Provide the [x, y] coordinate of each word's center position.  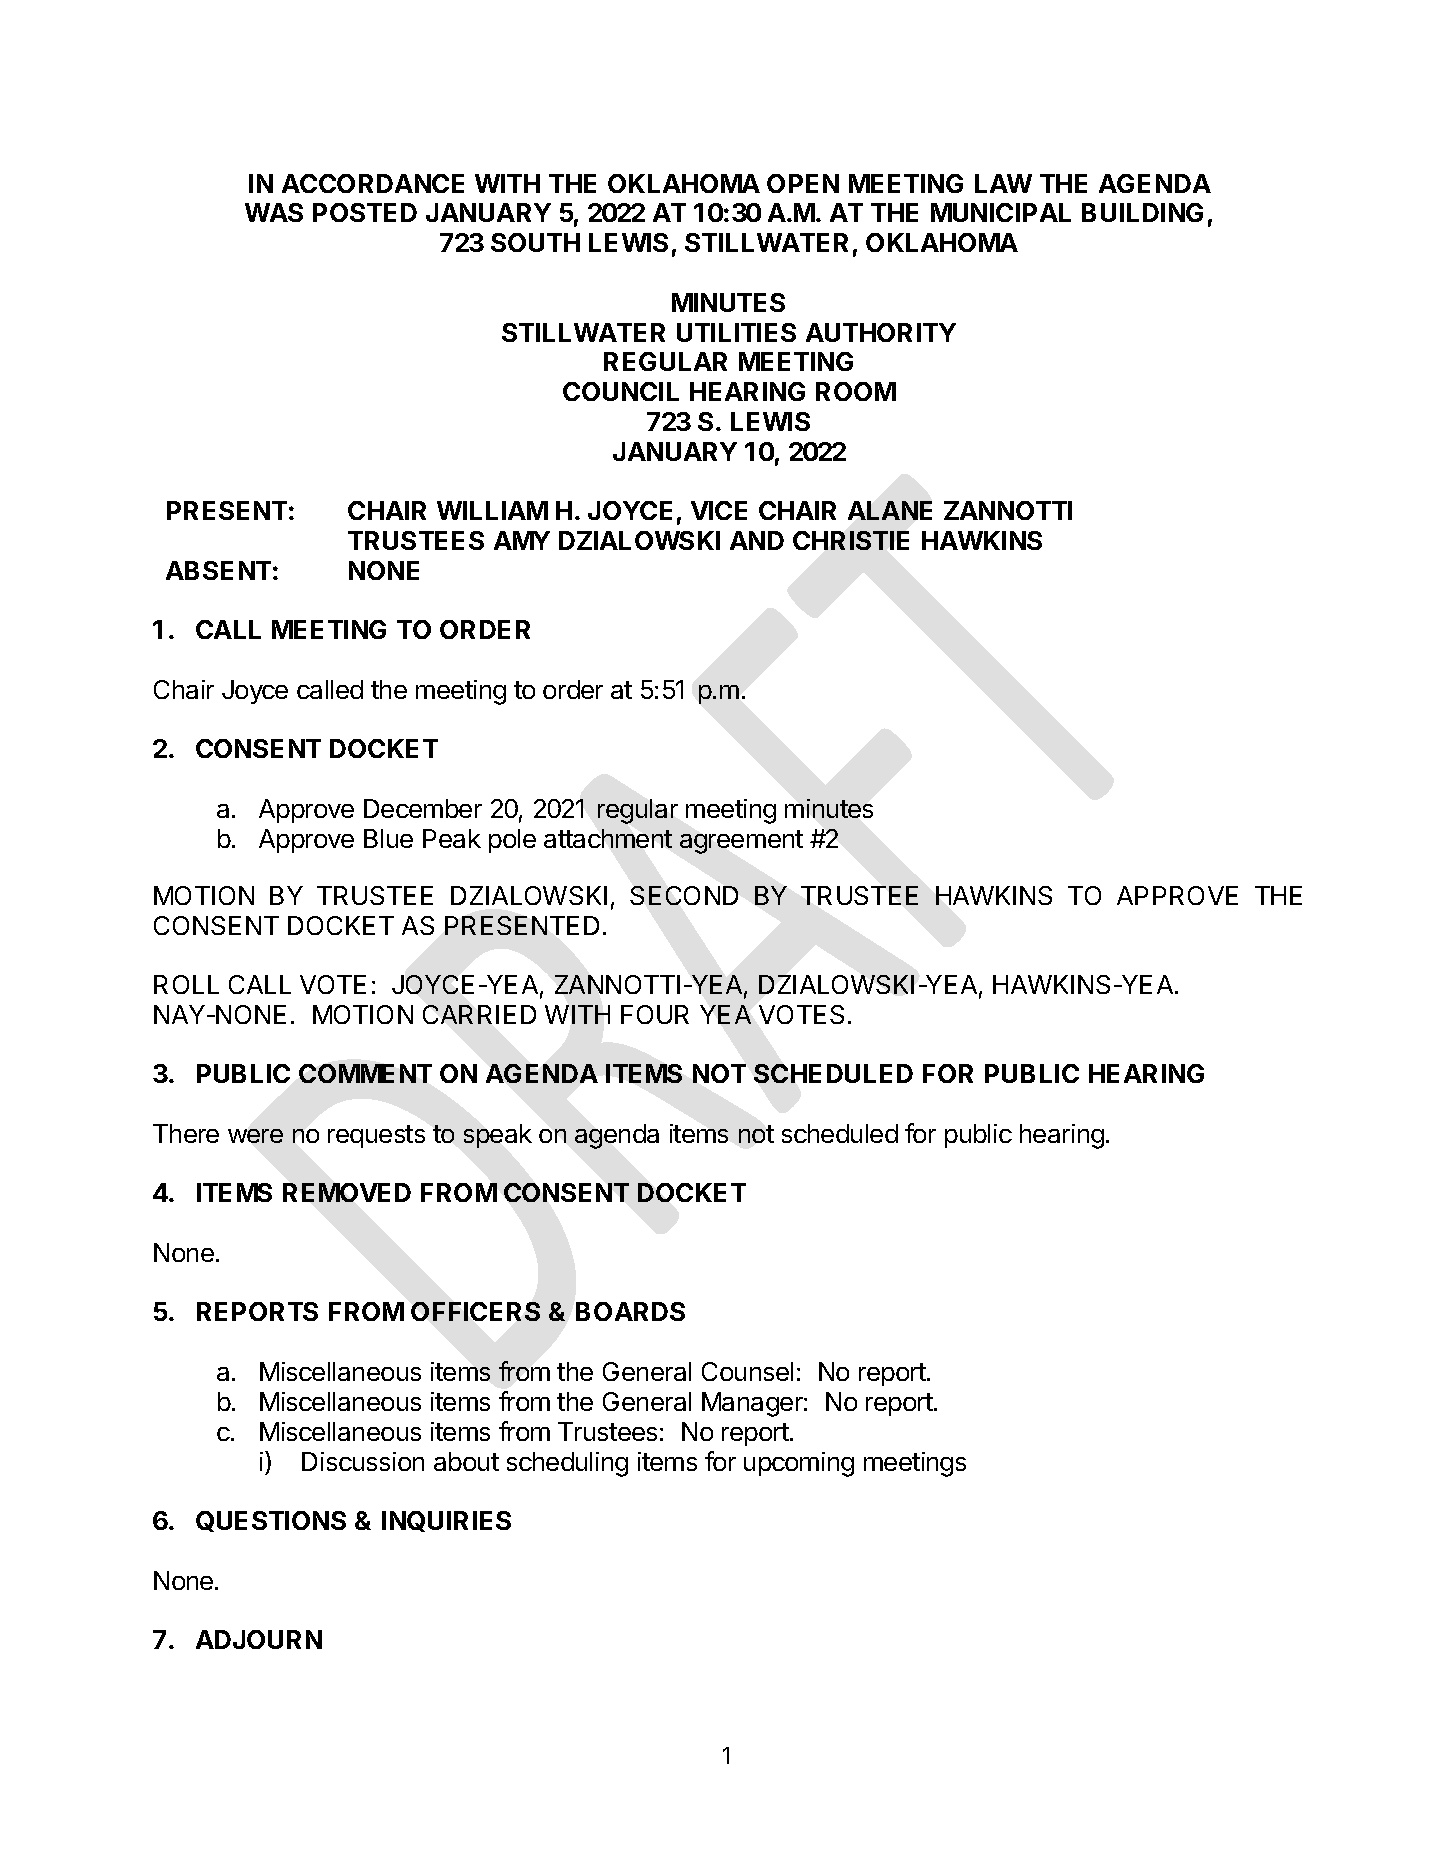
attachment [608, 838]
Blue [388, 838]
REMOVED [347, 1192]
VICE [719, 510]
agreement [741, 842]
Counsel [747, 1371]
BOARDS [630, 1311]
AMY [522, 540]
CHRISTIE [851, 540]
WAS [274, 212]
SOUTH [535, 242]
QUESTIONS [271, 1521]
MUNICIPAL [1001, 212]
